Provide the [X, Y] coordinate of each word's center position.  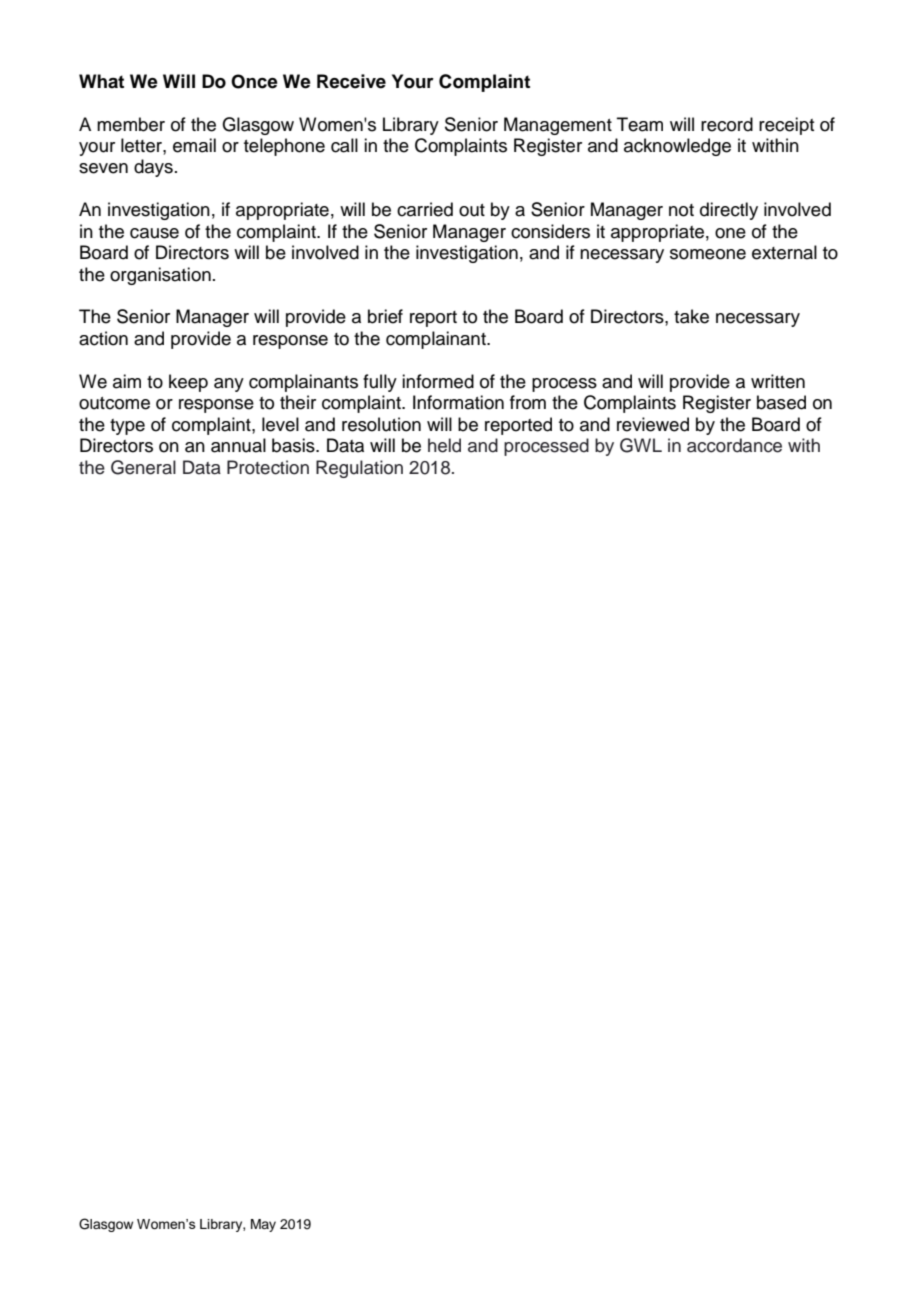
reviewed [653, 424]
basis [294, 445]
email [194, 145]
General [143, 467]
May [263, 1225]
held [444, 445]
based [781, 402]
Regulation [359, 469]
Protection [268, 467]
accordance [734, 445]
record [727, 124]
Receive [351, 81]
